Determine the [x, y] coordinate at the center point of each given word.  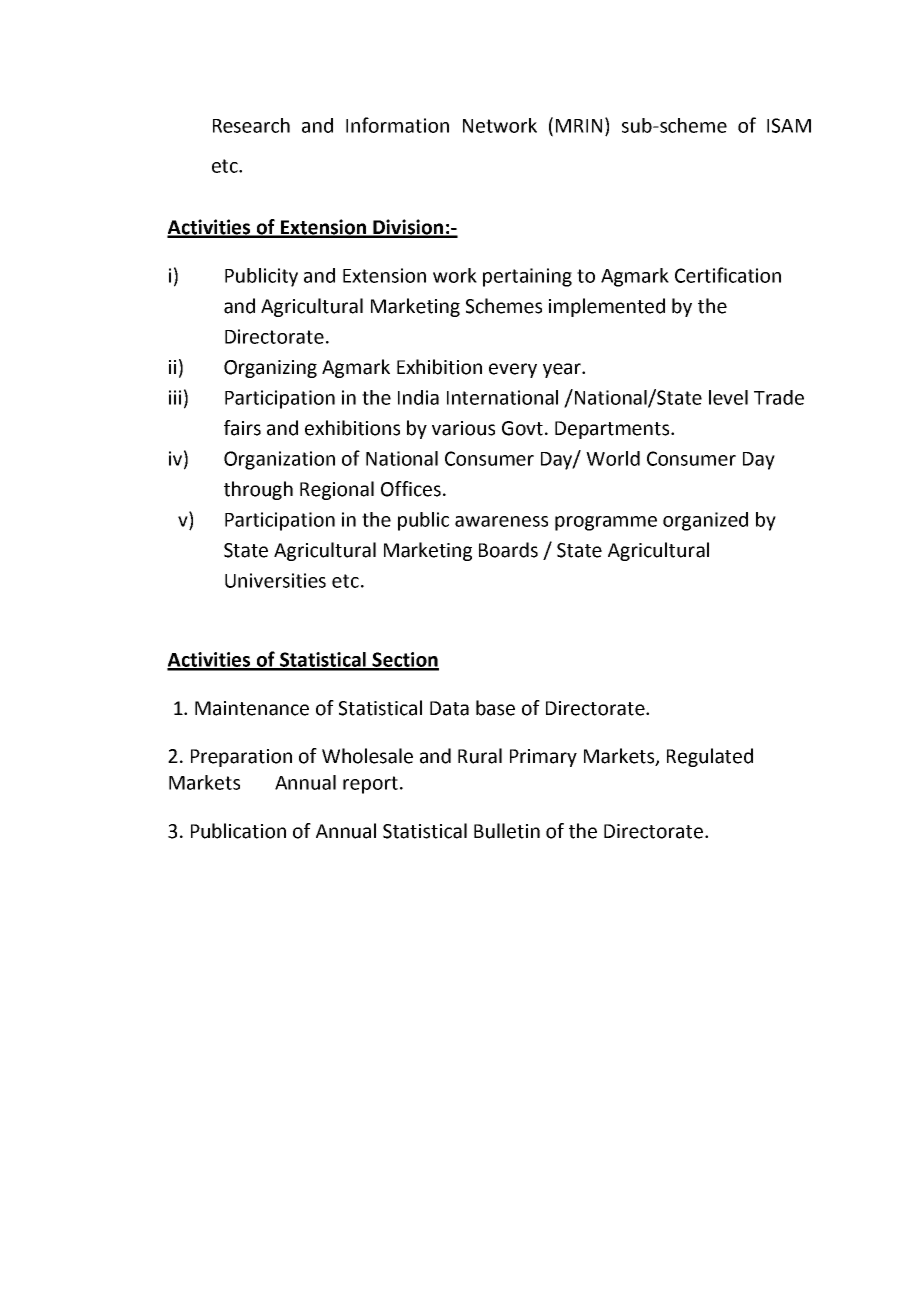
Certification [728, 275]
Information [397, 125]
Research [251, 125]
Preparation [241, 758]
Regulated [710, 757]
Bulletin [507, 831]
